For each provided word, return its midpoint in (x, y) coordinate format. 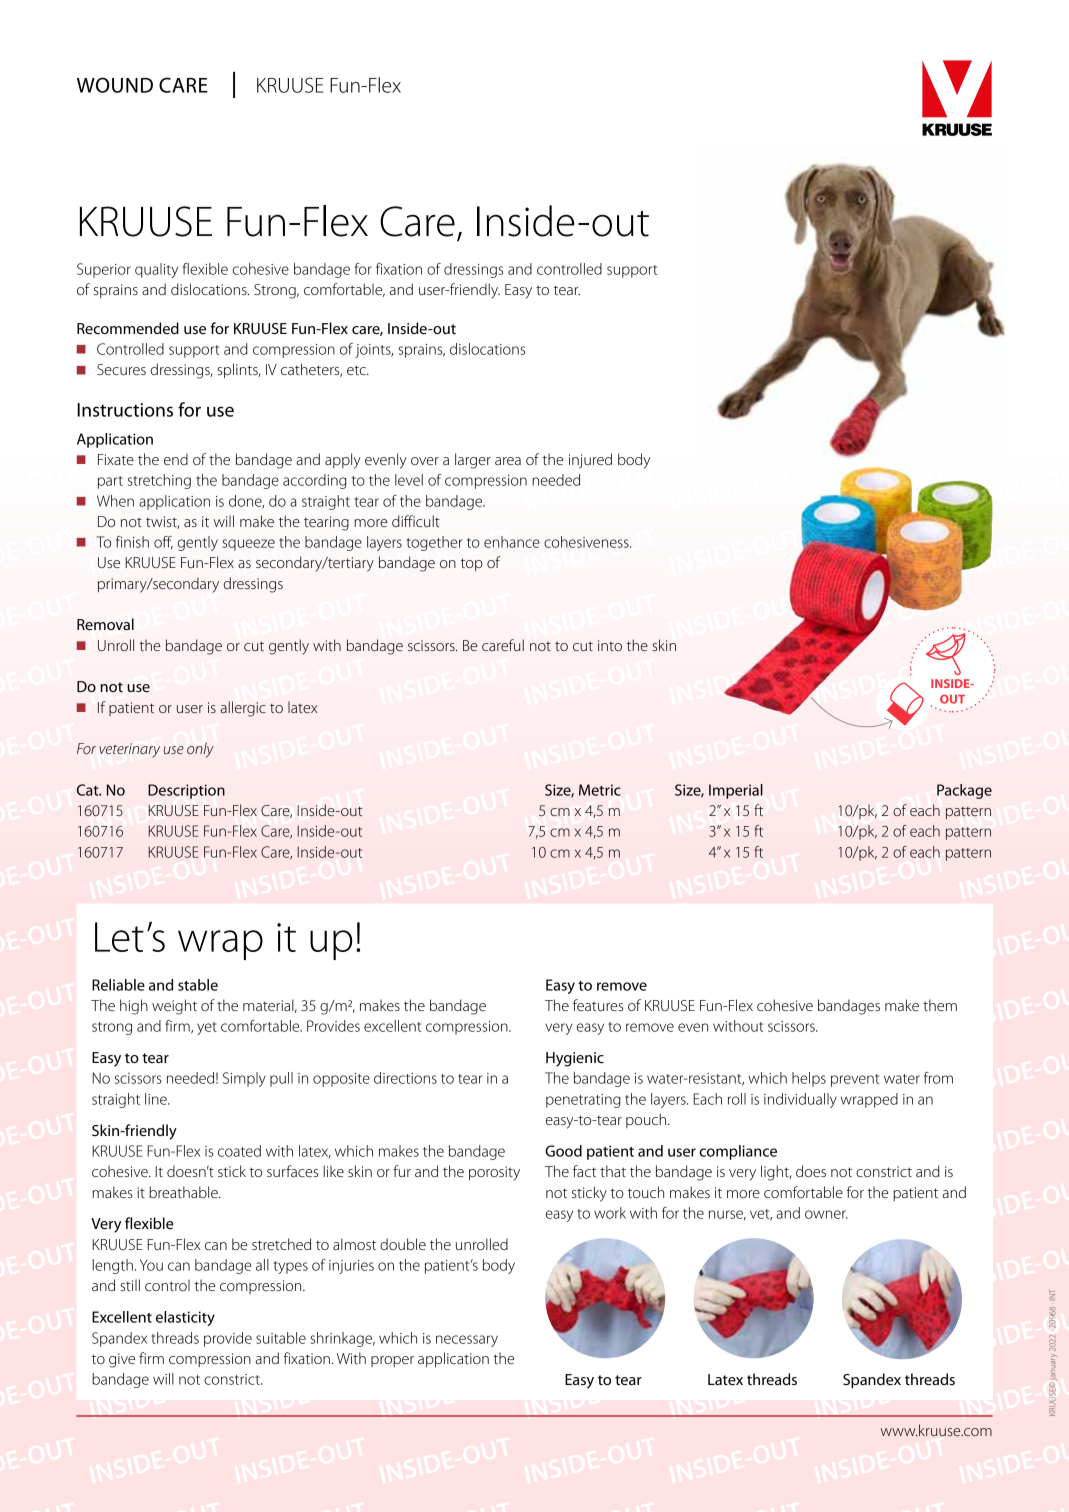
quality (156, 270)
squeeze (248, 545)
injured (590, 461)
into (610, 645)
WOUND (115, 85)
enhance (512, 542)
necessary (467, 1341)
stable (198, 985)
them (940, 1005)
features (598, 1005)
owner (826, 1214)
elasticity (185, 1318)
